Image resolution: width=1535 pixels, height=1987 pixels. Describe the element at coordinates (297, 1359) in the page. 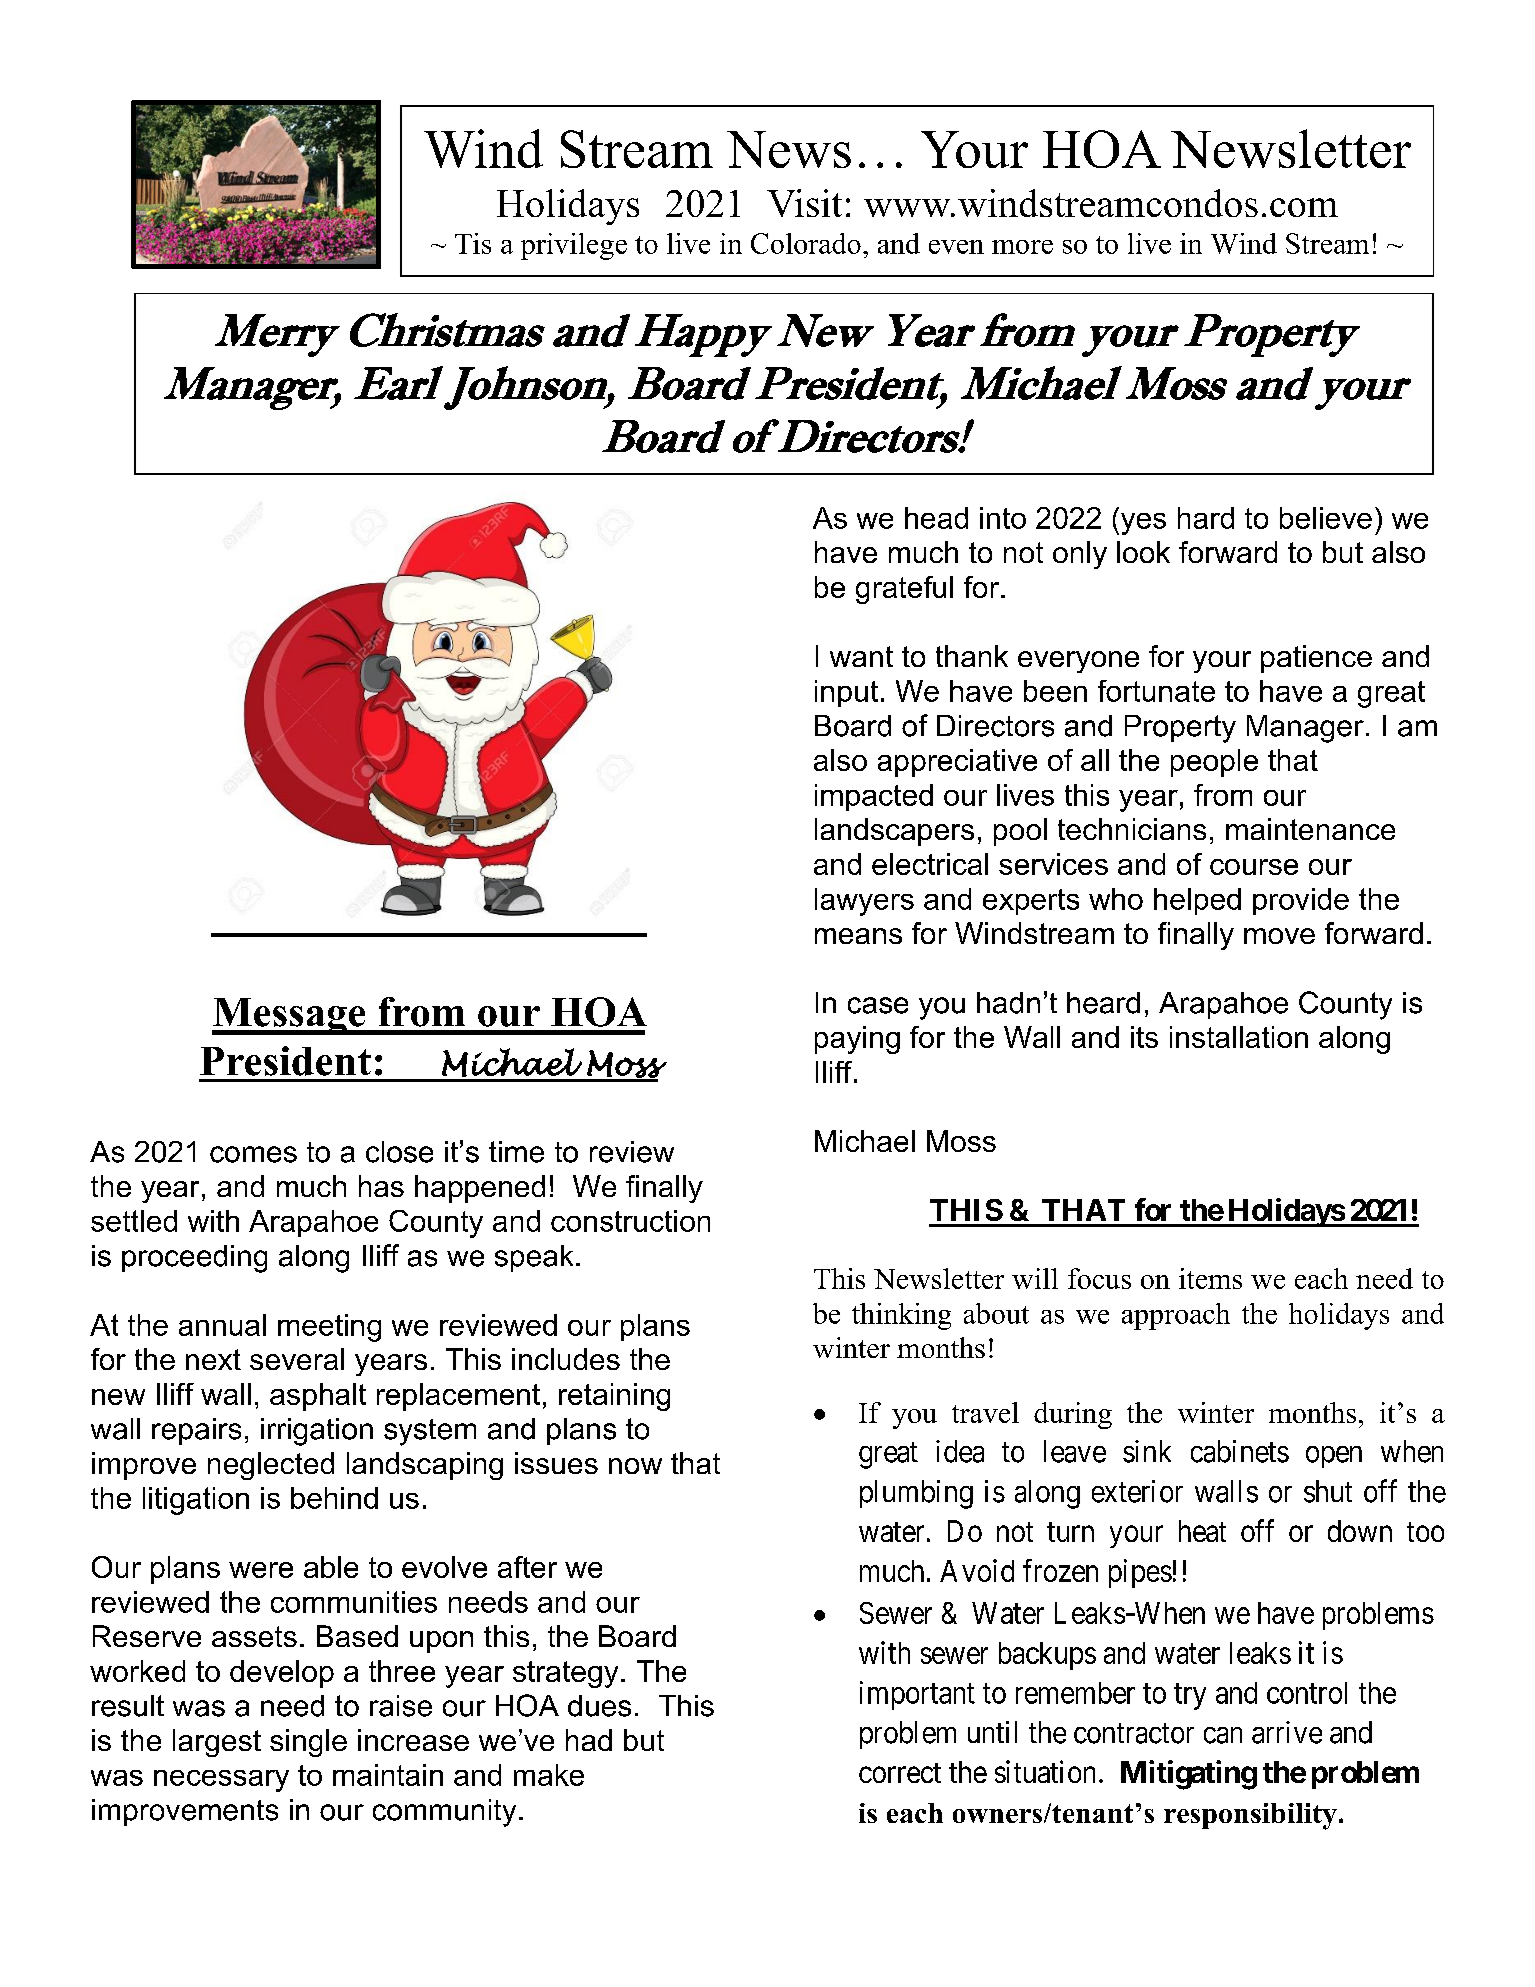

I see `several` at that location.
